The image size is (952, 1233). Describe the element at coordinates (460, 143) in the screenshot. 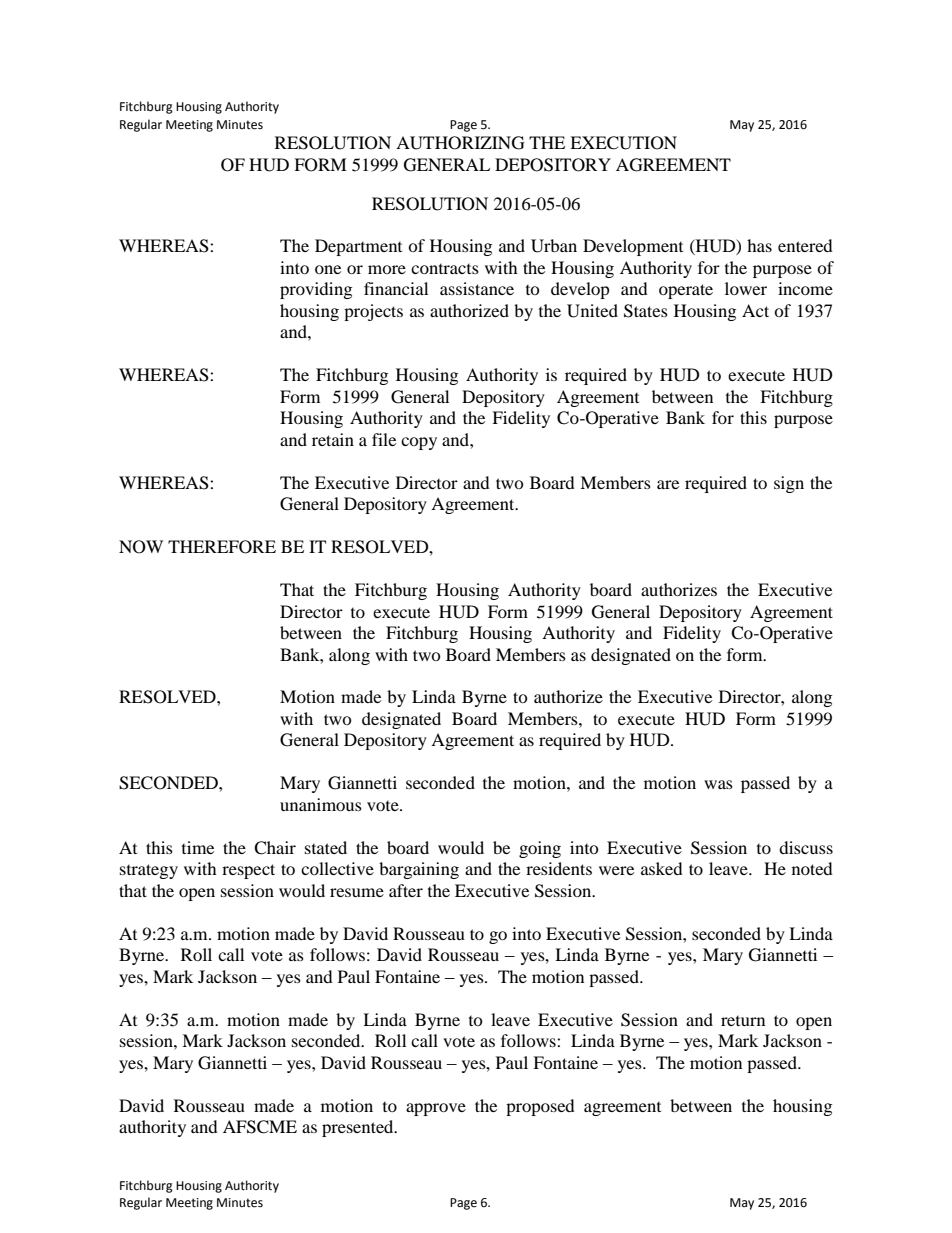

I see `AUTHORIZING` at that location.
